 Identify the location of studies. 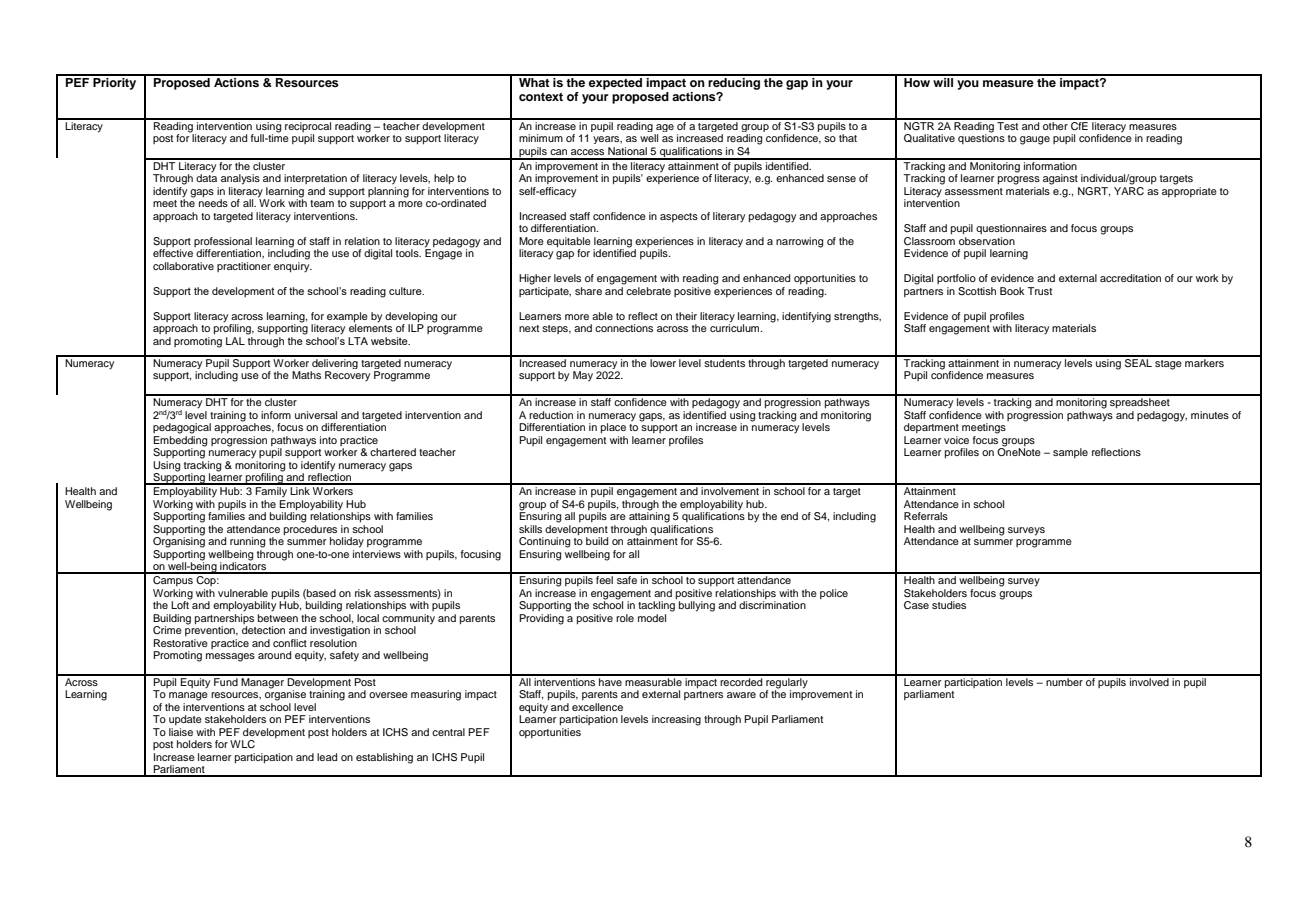
(949, 605).
